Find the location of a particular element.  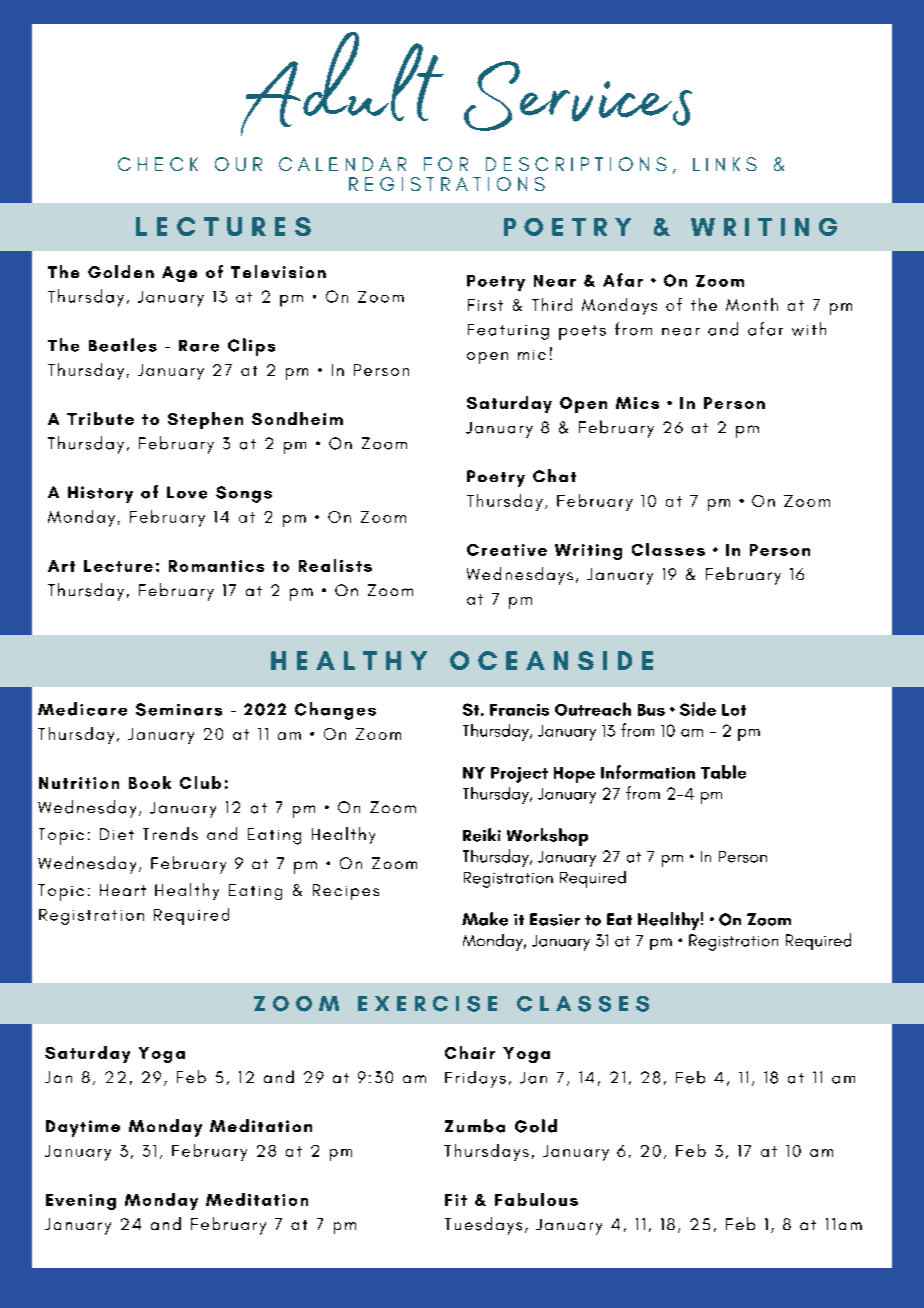

Mics is located at coordinates (637, 403).
